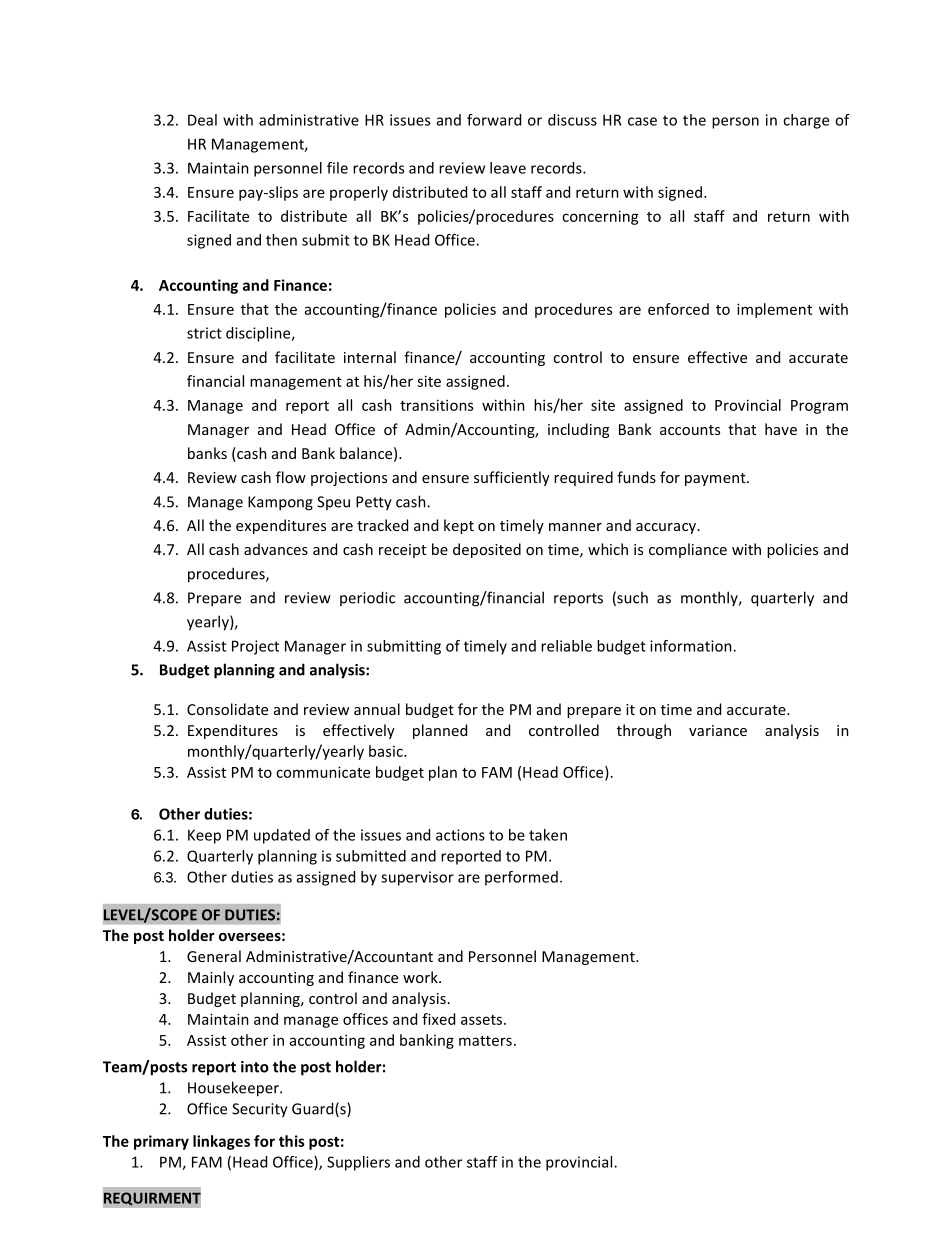  I want to click on Consolidate, so click(227, 709).
